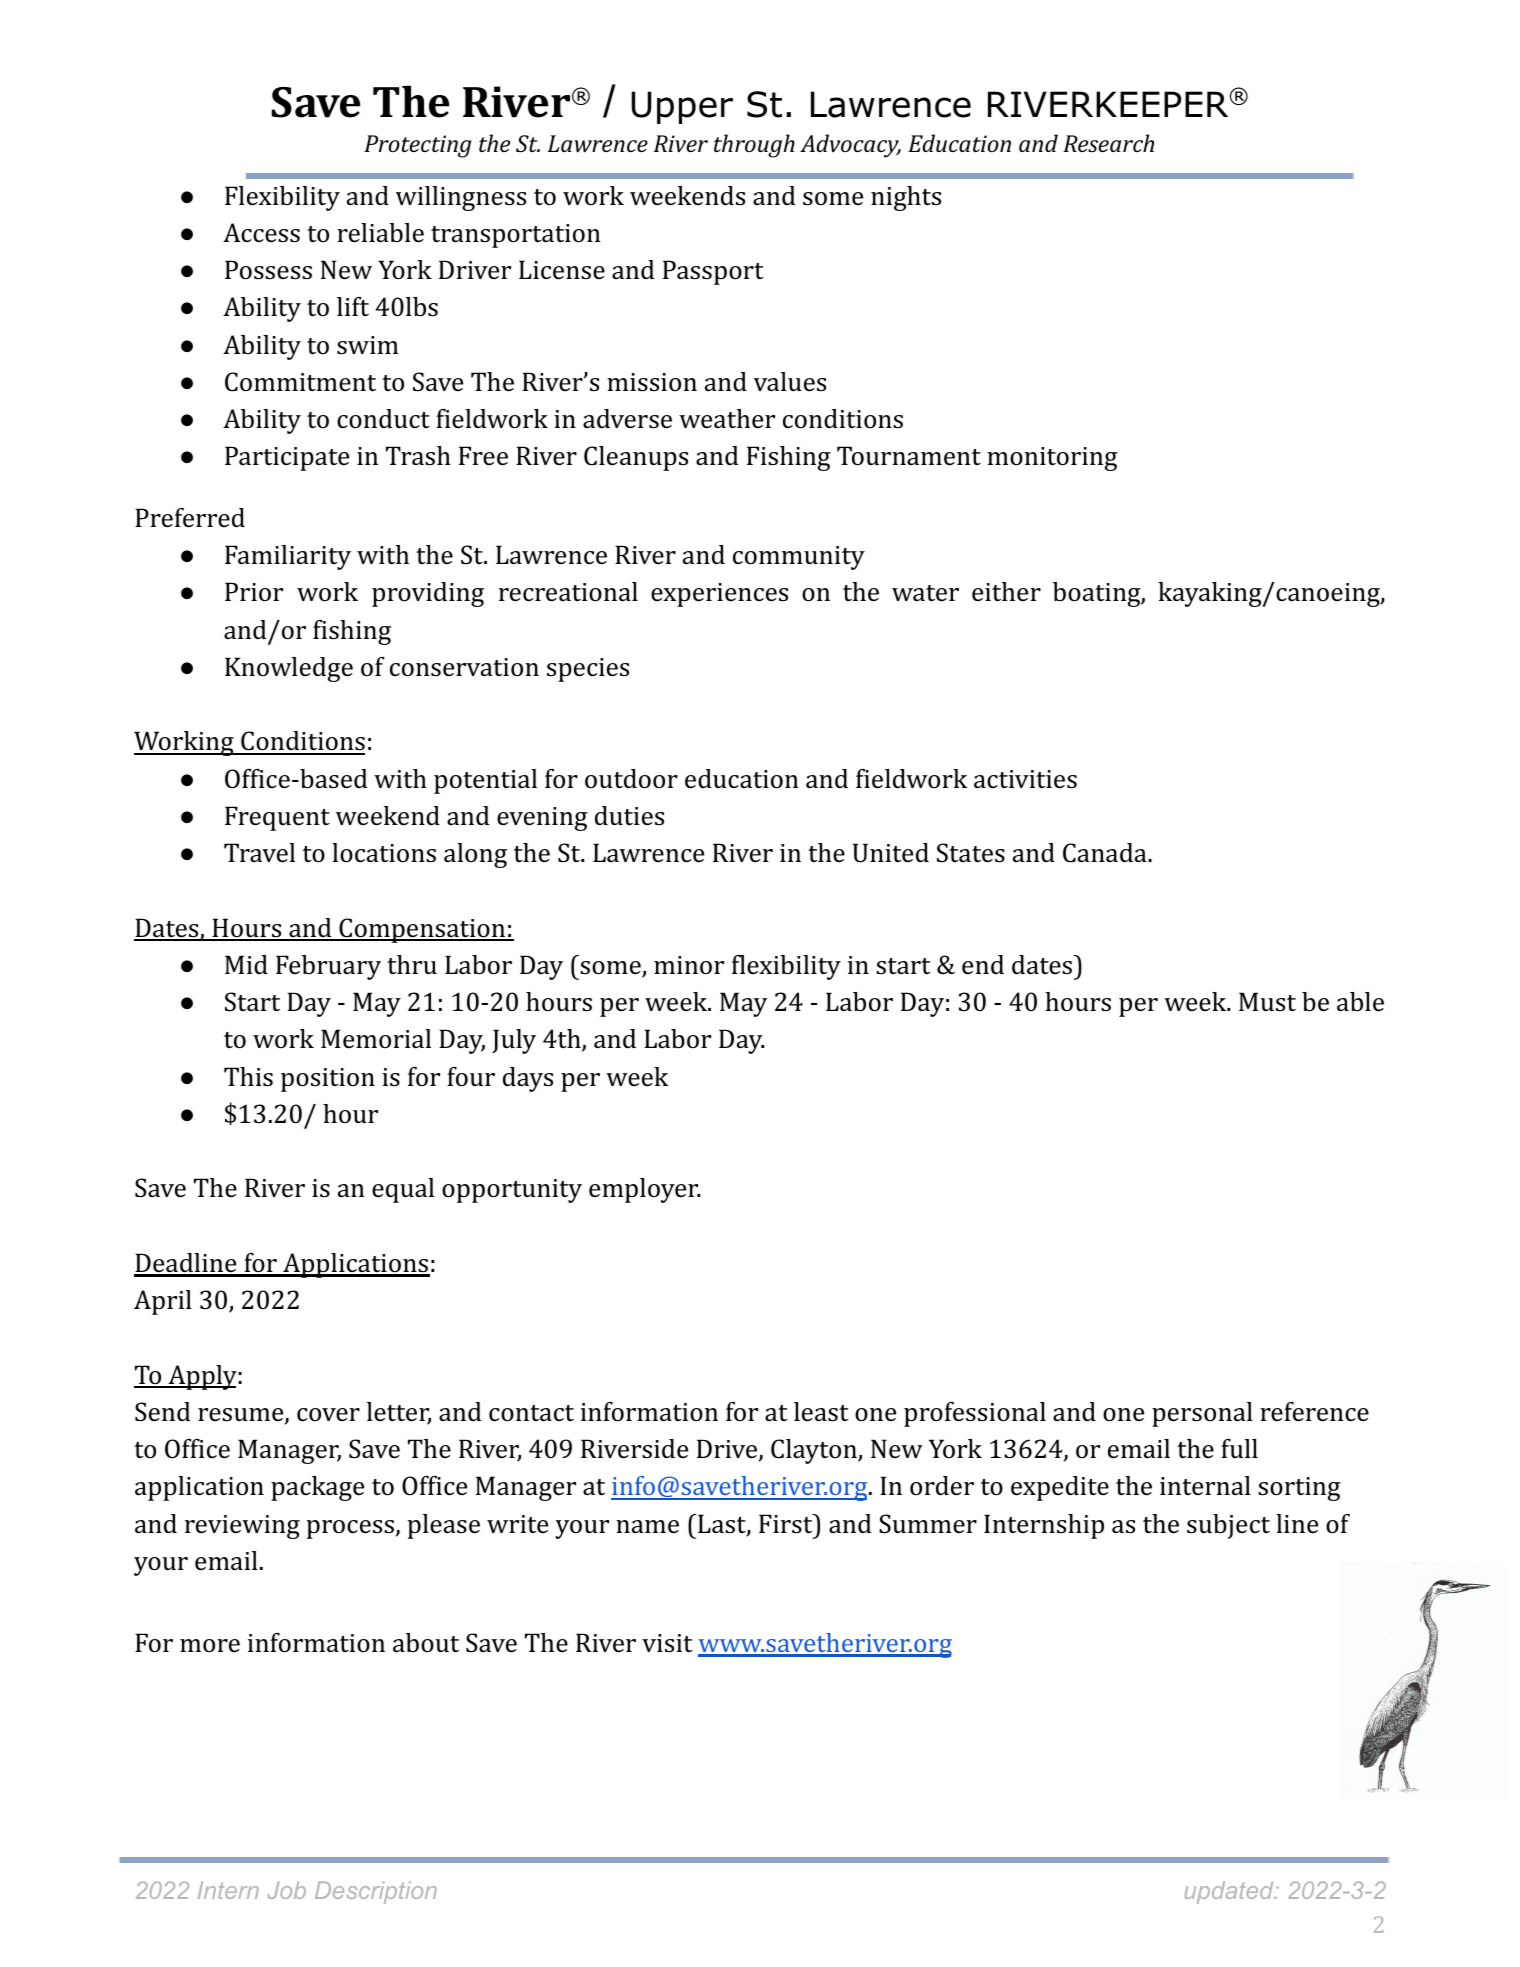  What do you see at coordinates (787, 1524) in the document?
I see `First` at bounding box center [787, 1524].
